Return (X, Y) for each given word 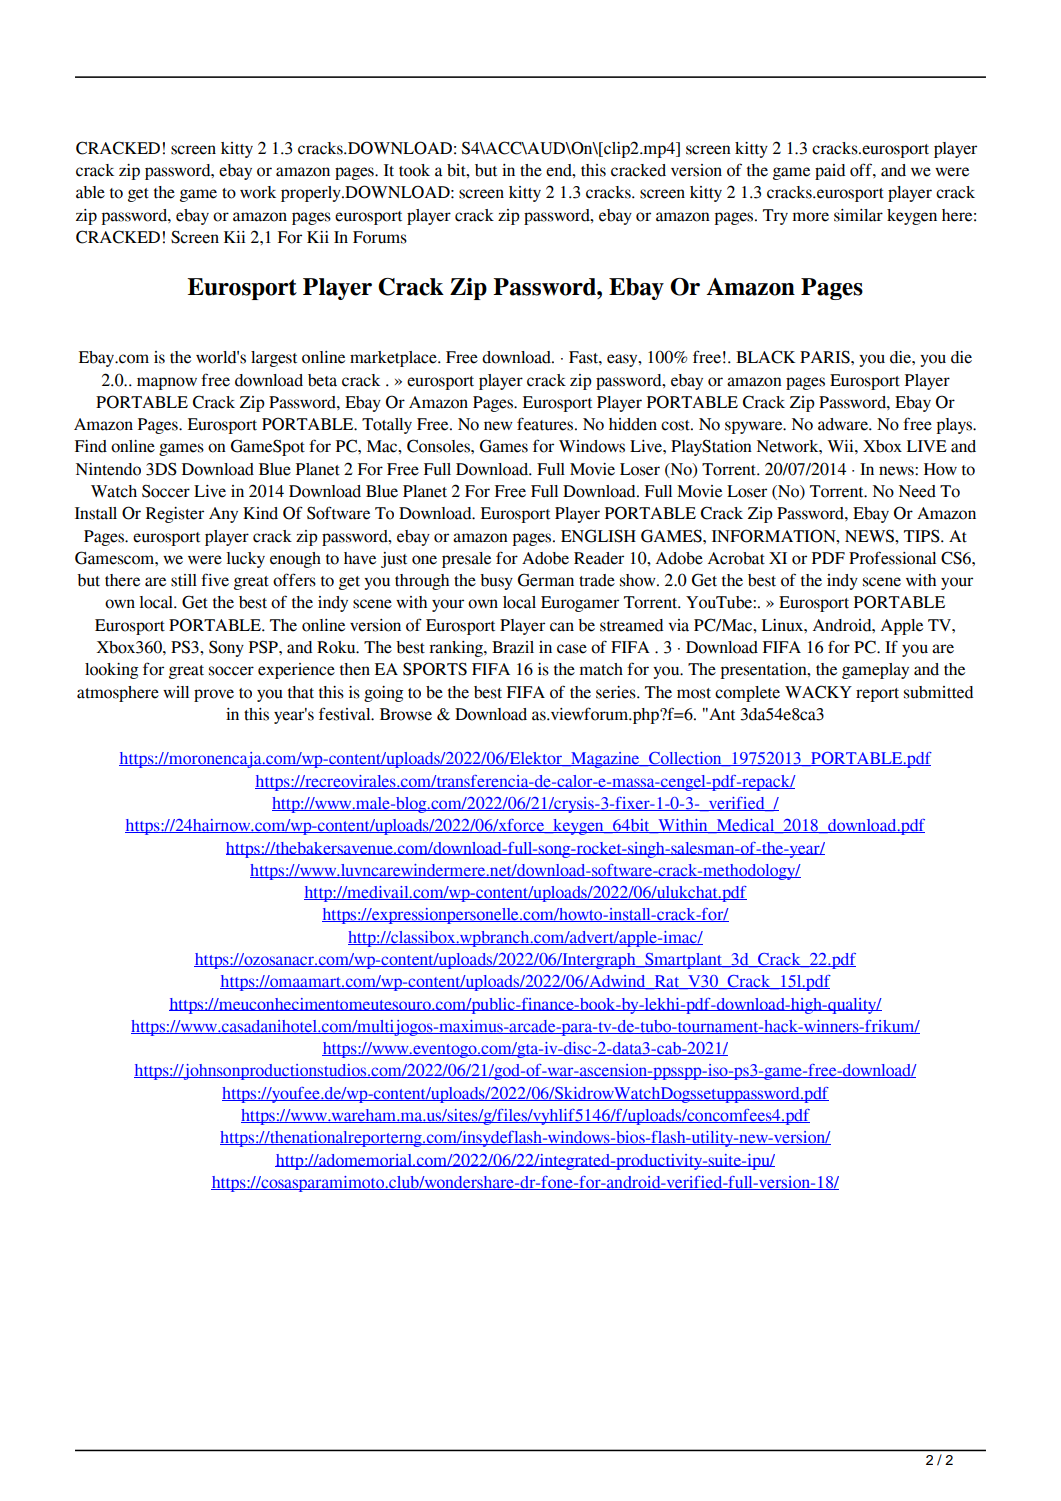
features (546, 424)
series (617, 692)
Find (91, 446)
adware (844, 424)
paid (830, 172)
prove (214, 695)
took (414, 170)
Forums (380, 237)
